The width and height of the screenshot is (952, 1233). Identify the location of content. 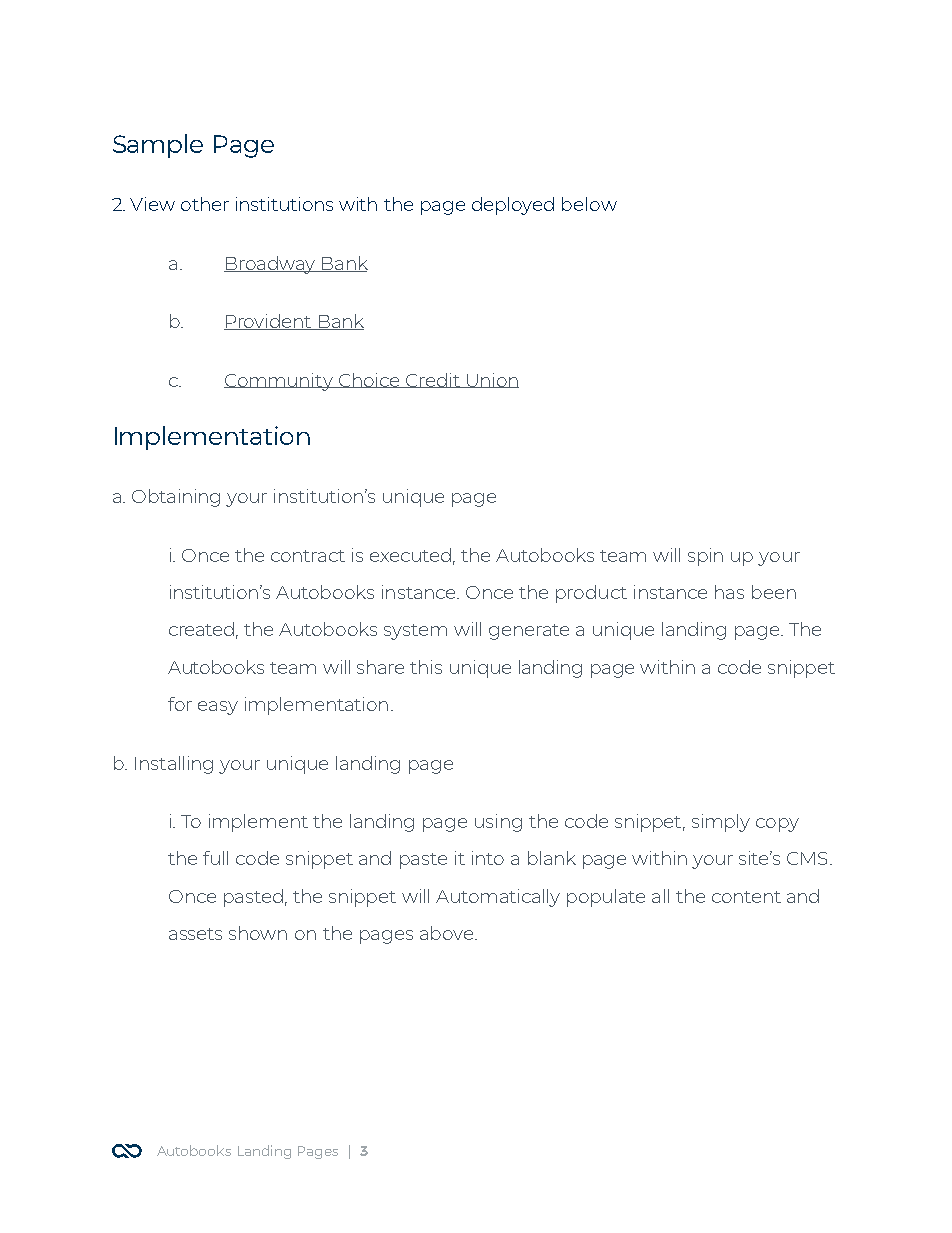
(746, 897).
